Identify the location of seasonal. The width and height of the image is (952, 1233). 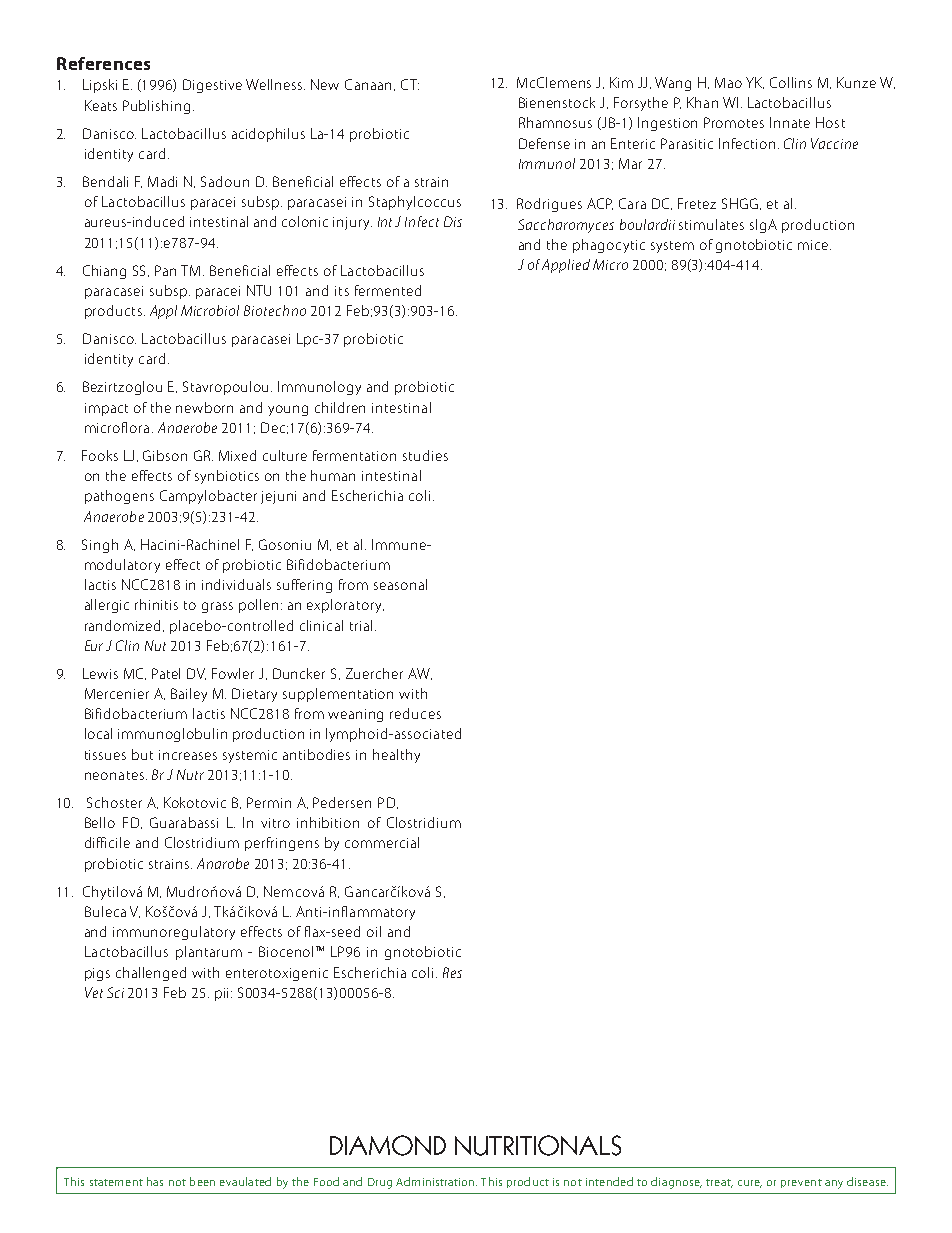
(400, 584).
